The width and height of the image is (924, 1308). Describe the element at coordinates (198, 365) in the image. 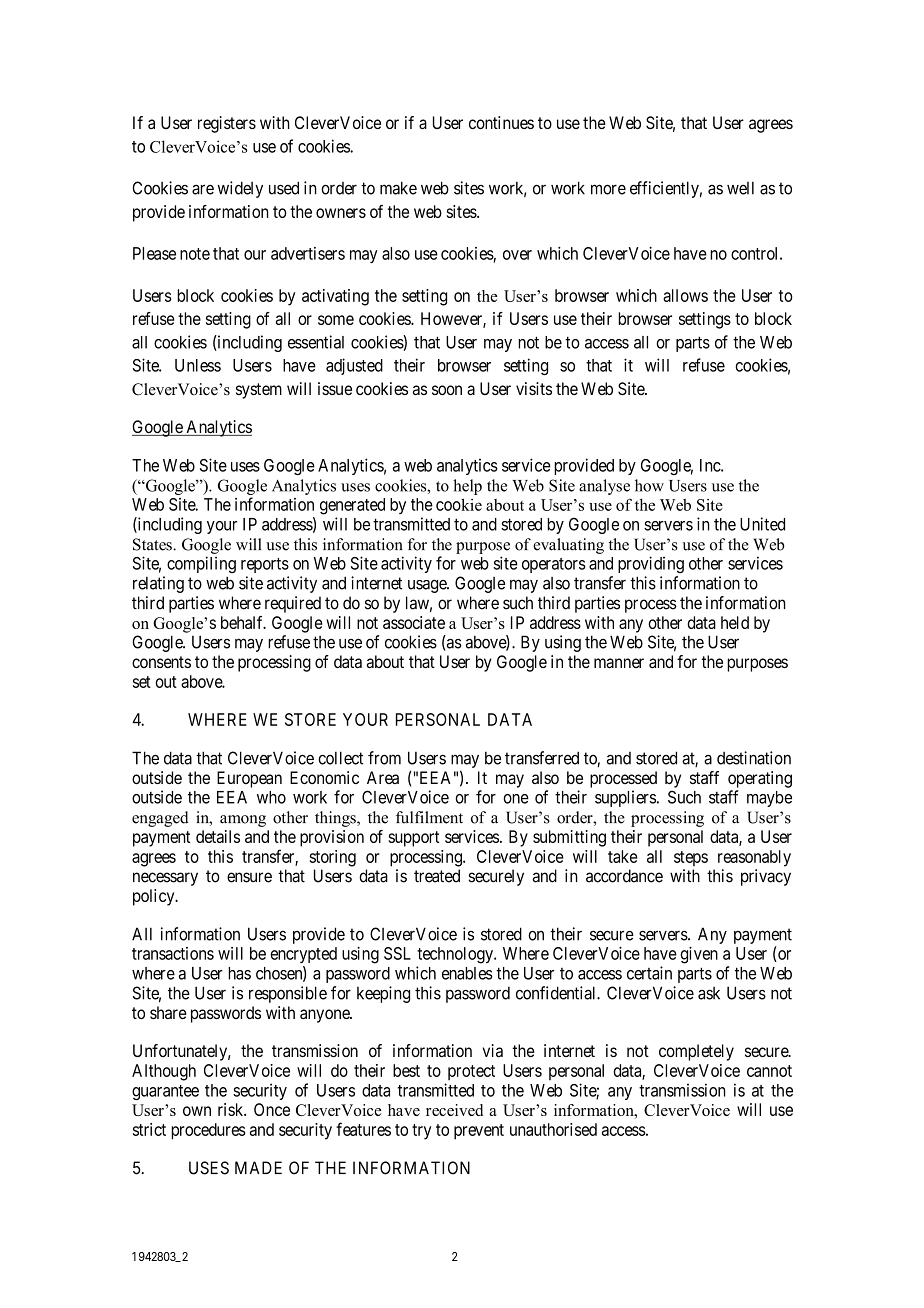

I see `Unless` at that location.
